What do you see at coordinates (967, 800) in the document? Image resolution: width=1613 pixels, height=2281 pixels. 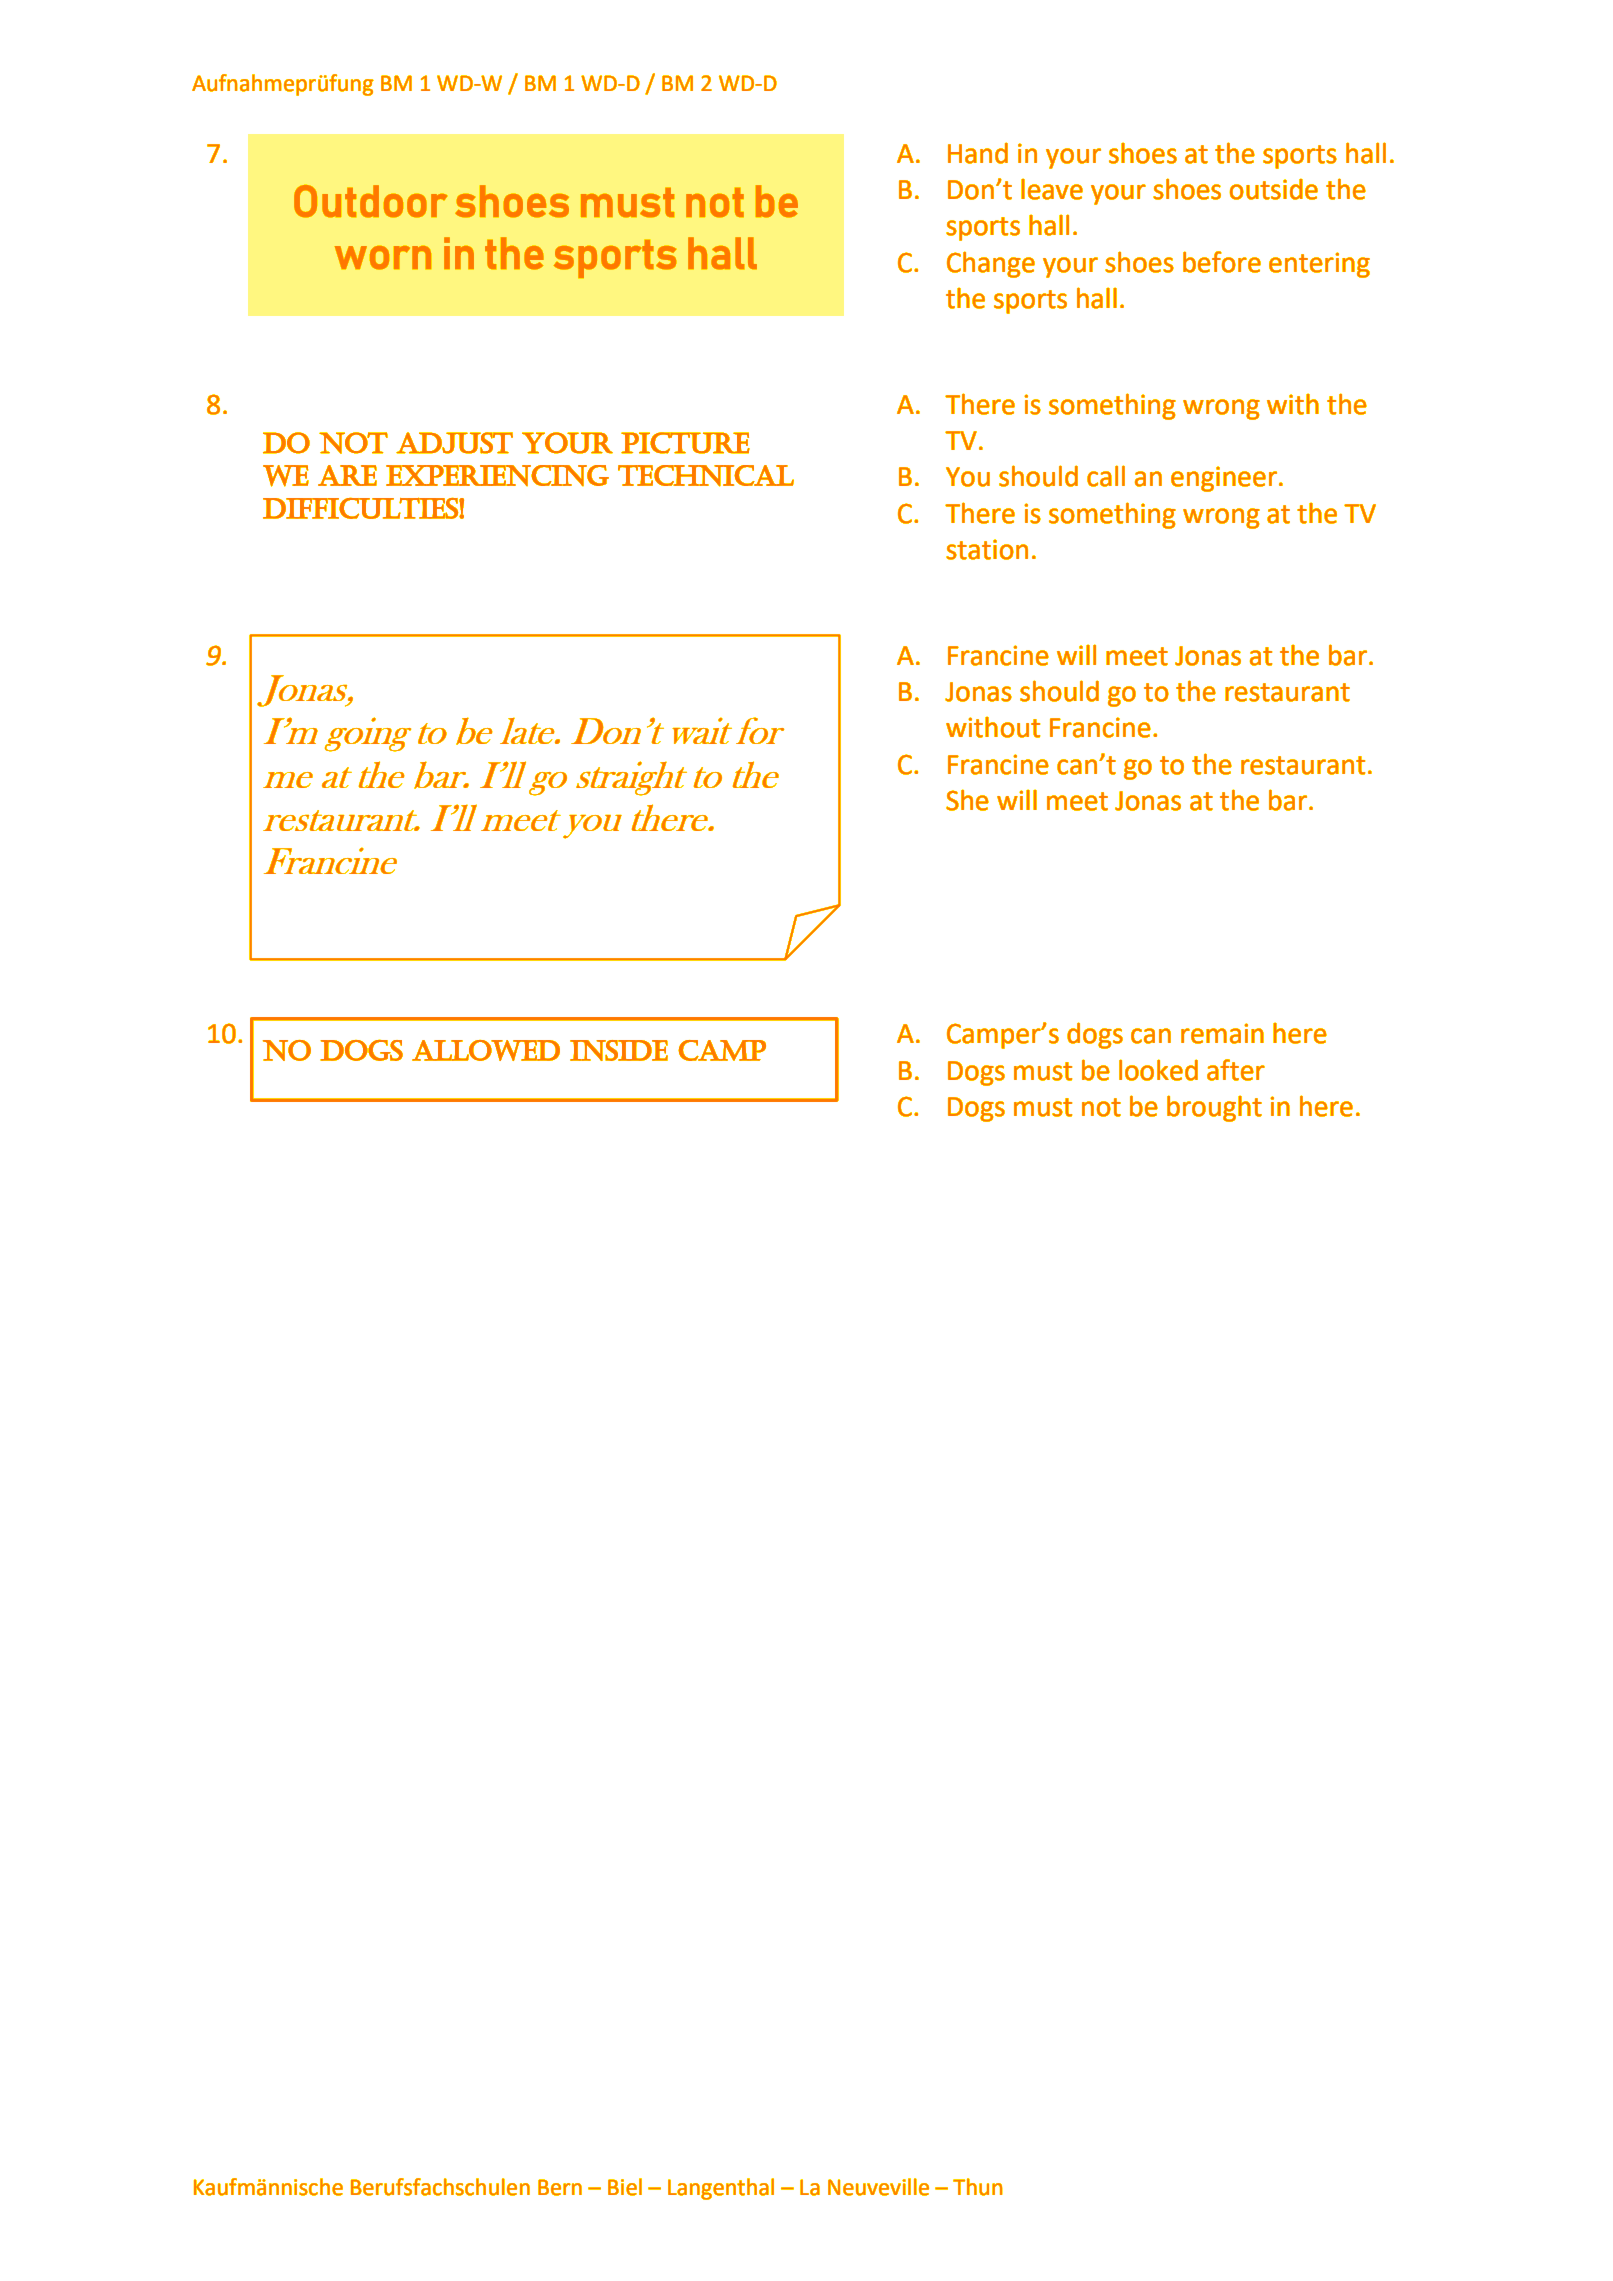 I see `She` at bounding box center [967, 800].
